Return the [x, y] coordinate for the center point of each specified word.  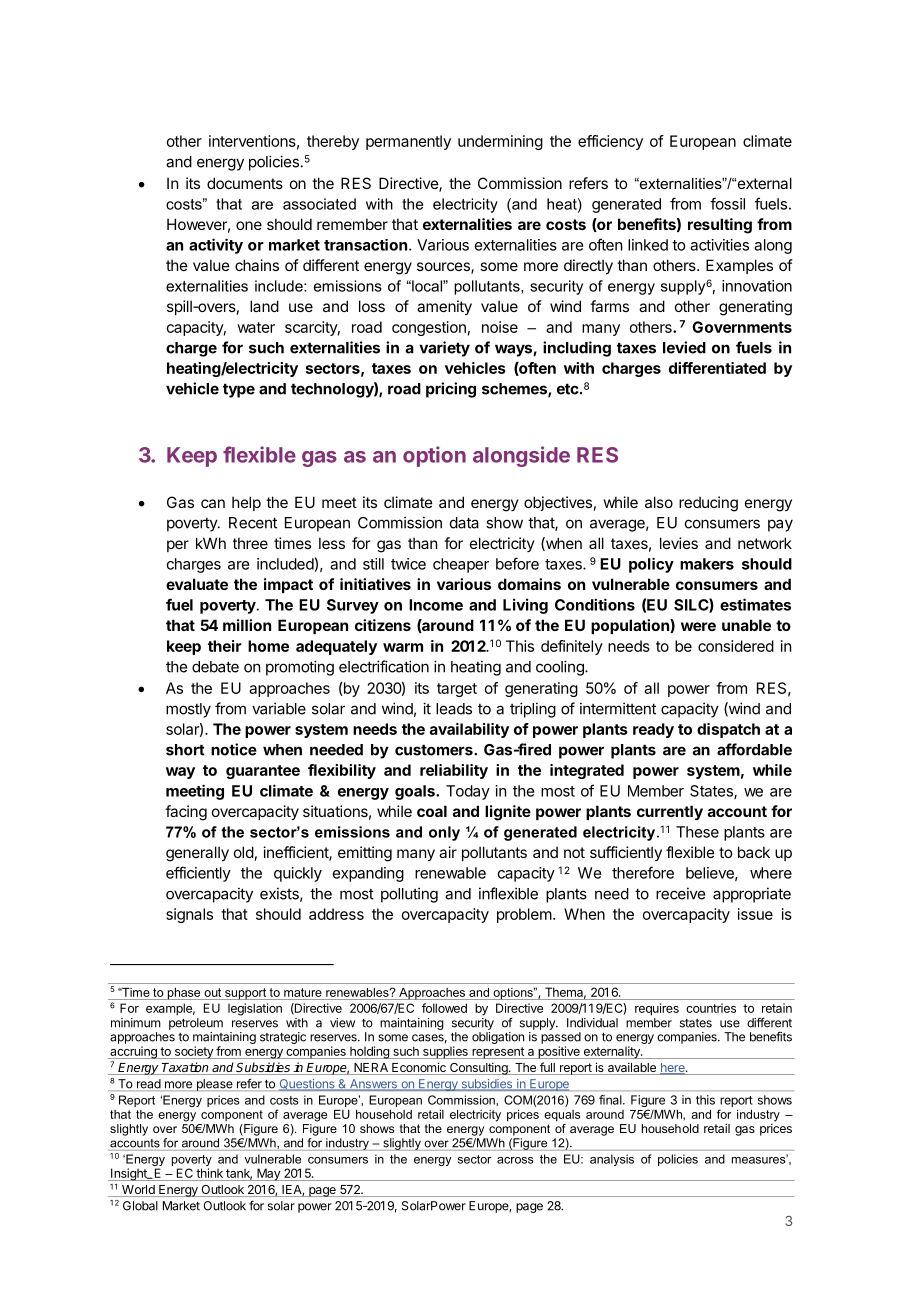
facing [186, 813]
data [464, 523]
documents [245, 183]
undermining [500, 142]
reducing [708, 504]
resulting [720, 226]
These [697, 832]
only [444, 833]
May [268, 1174]
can [213, 503]
